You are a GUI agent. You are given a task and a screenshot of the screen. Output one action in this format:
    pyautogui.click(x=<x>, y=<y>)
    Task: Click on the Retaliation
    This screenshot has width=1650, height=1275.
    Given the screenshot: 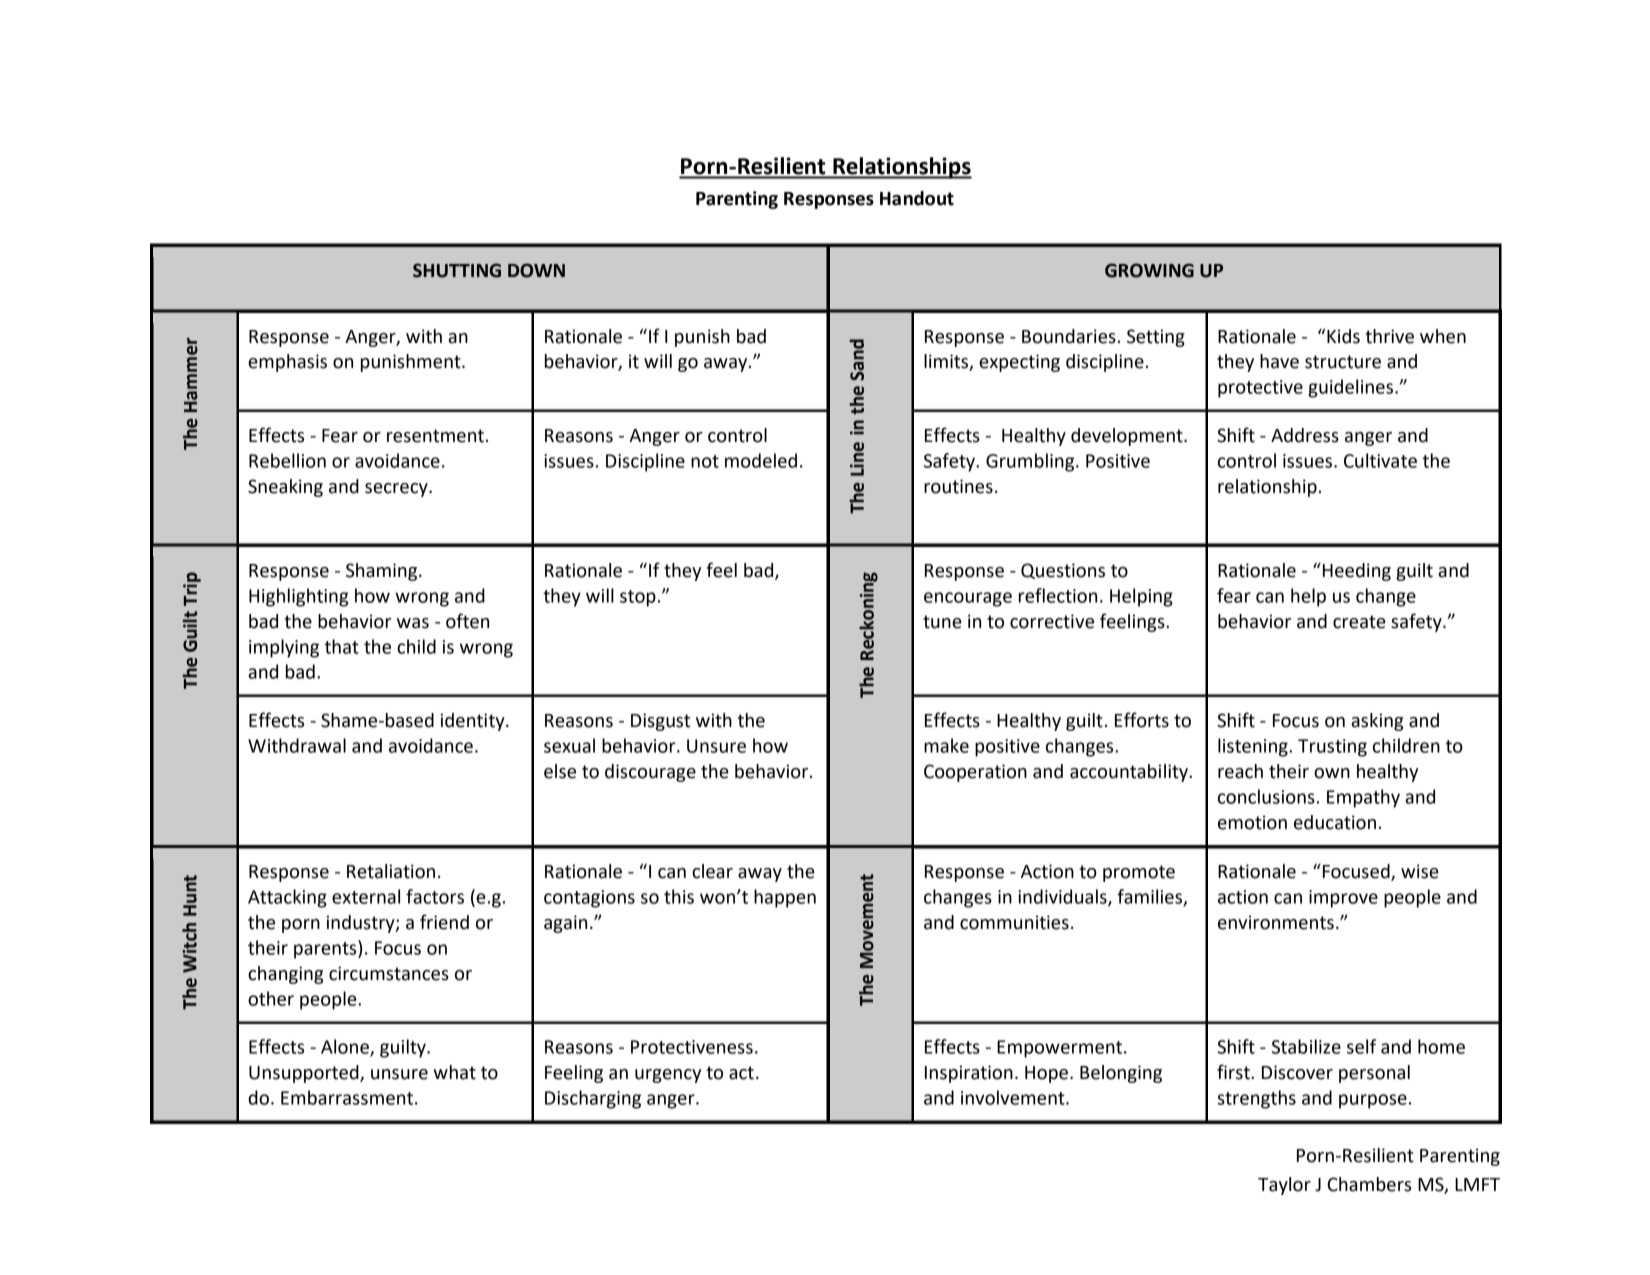 What is the action you would take?
    pyautogui.click(x=391, y=871)
